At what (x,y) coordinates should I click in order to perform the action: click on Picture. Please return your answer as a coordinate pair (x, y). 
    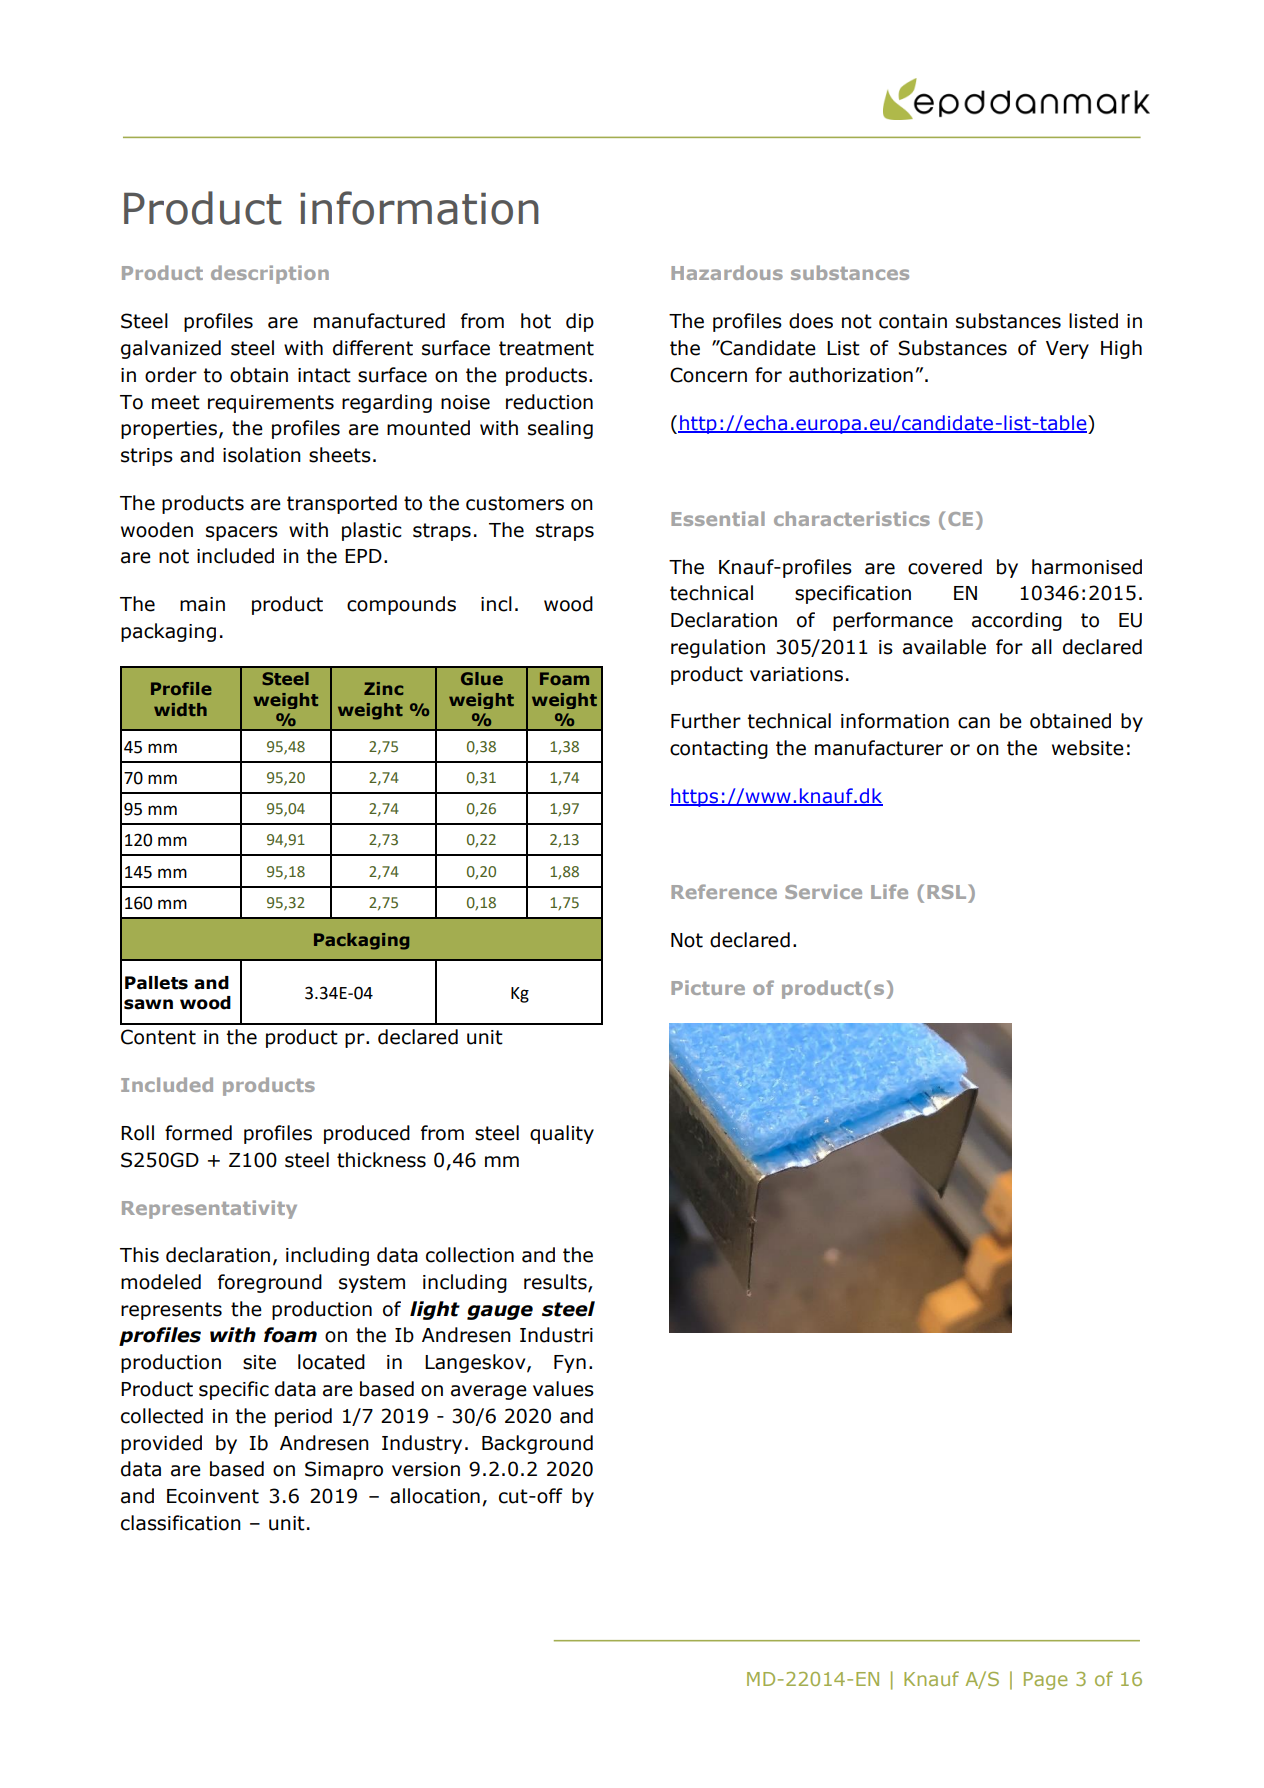
    Looking at the image, I should click on (708, 987).
